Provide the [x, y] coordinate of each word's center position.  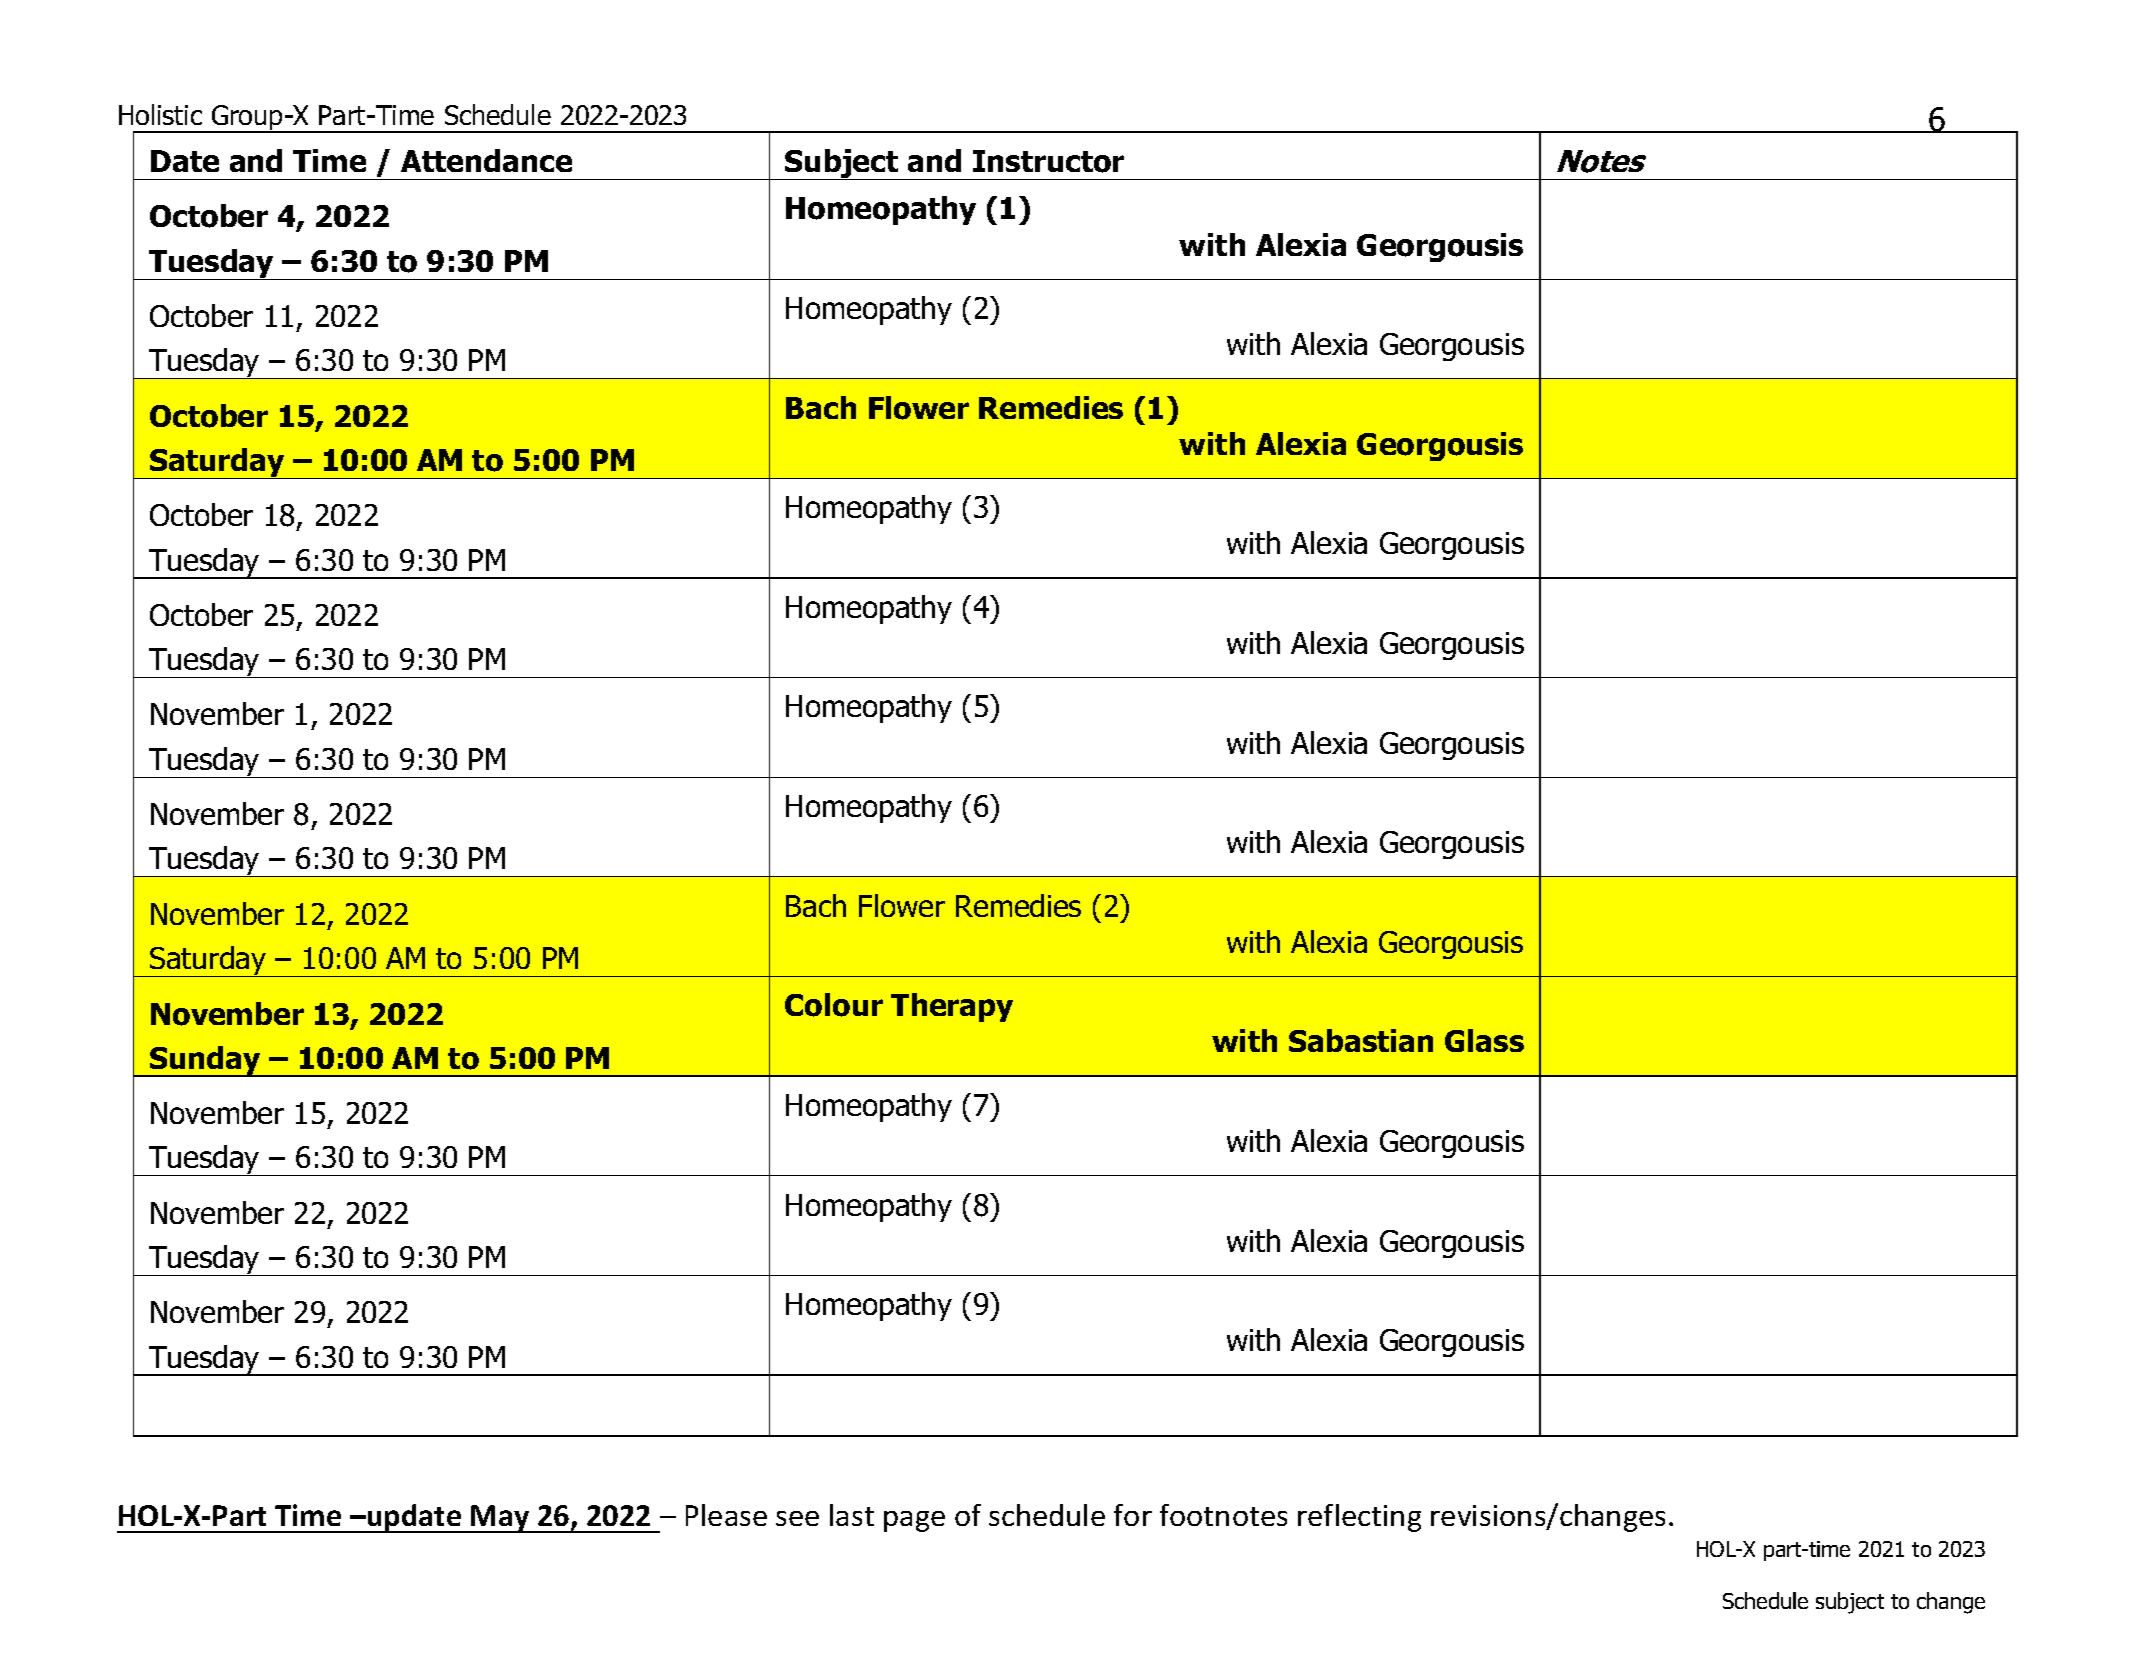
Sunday [205, 1061]
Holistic [160, 114]
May [501, 1519]
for [1133, 1515]
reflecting [1359, 1518]
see [797, 1518]
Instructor [1048, 161]
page [914, 1521]
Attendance [486, 160]
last [852, 1515]
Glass [1484, 1040]
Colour [834, 1005]
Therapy [952, 1007]
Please [726, 1515]
